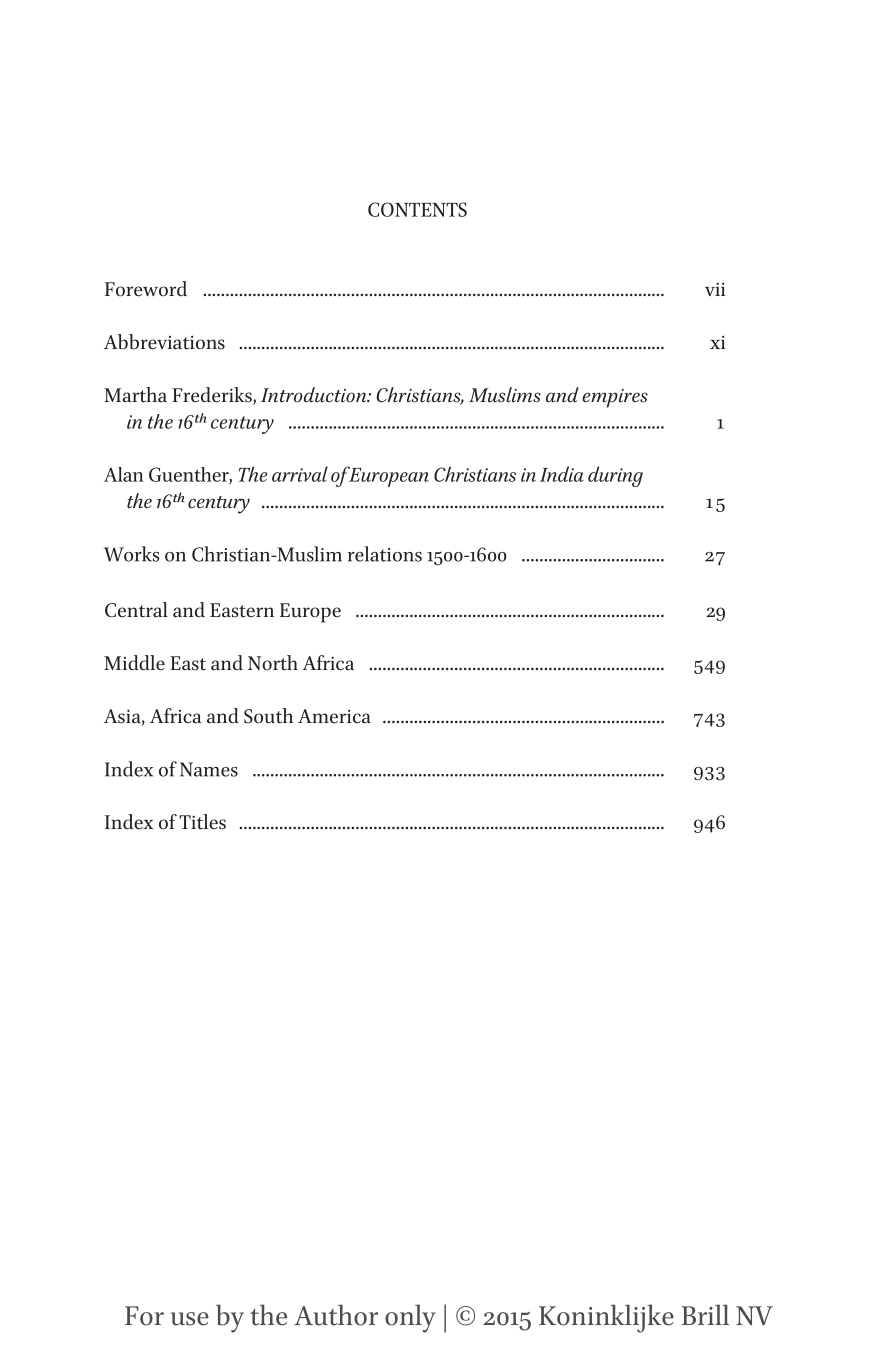 This page has height=1359, width=896. Describe the element at coordinates (146, 289) in the page. I see `Foreword` at that location.
